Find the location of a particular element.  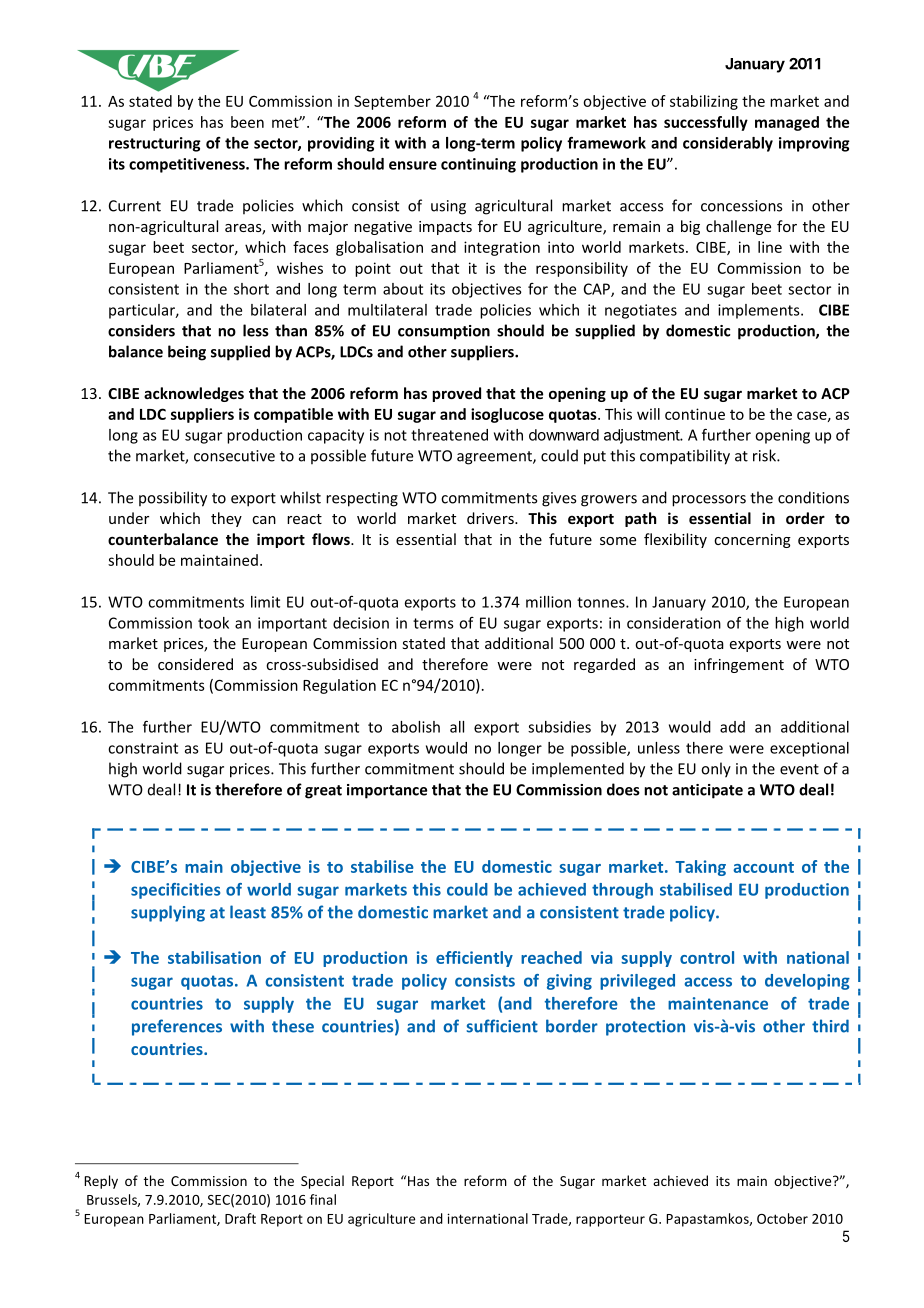

considerably is located at coordinates (728, 144).
